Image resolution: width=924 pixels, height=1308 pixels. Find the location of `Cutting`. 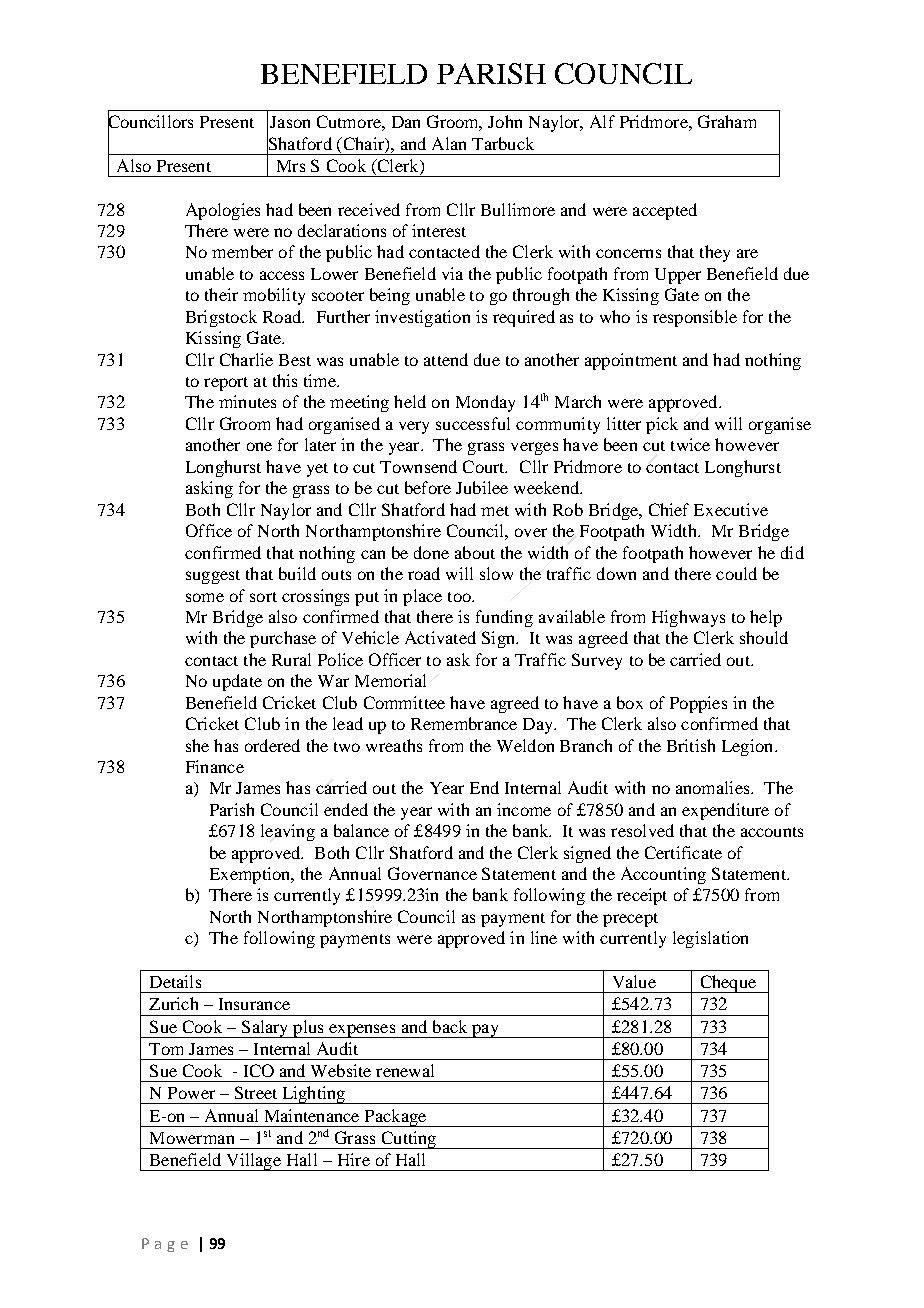

Cutting is located at coordinates (409, 1140).
